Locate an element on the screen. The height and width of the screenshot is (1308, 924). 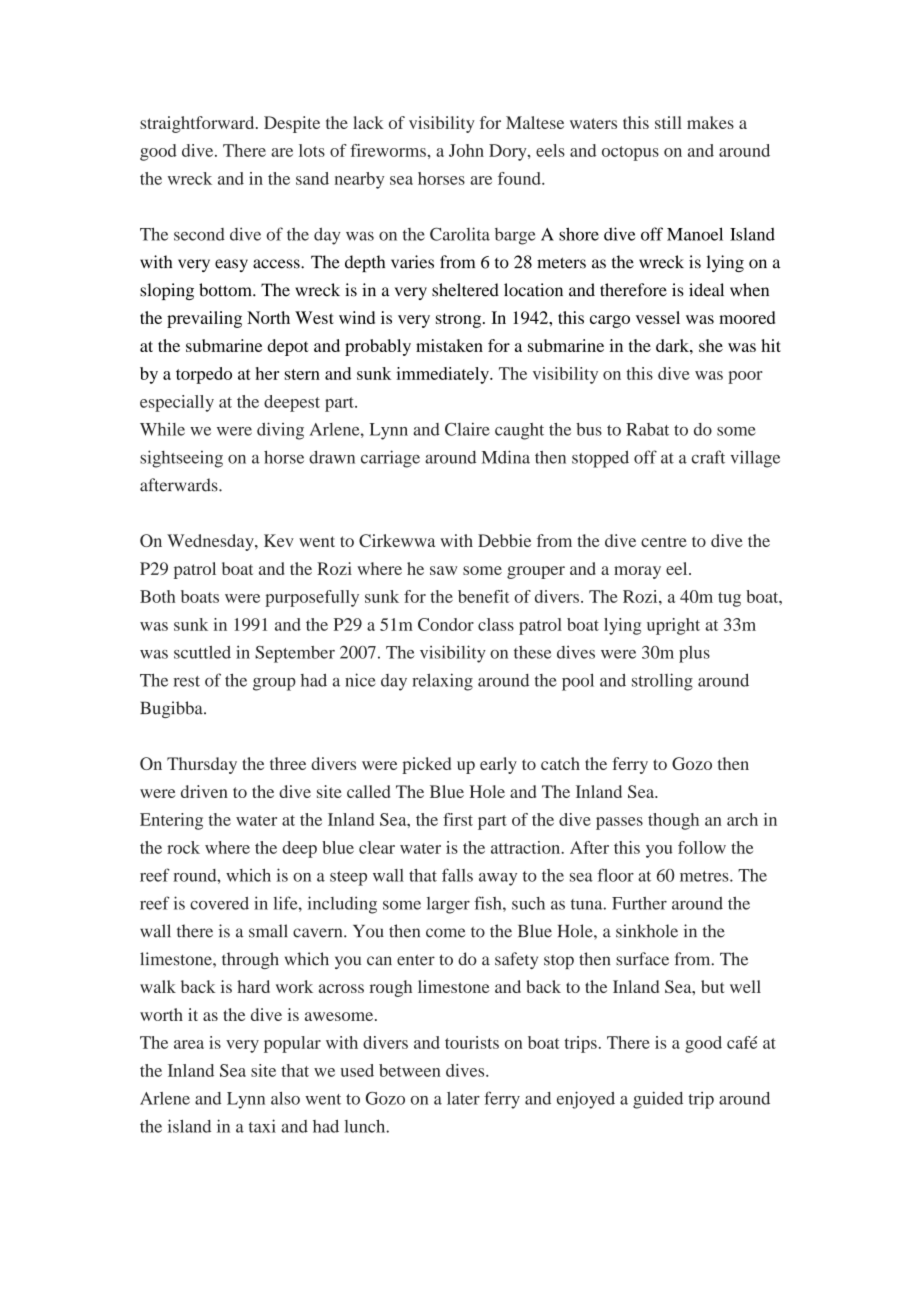
though is located at coordinates (673, 821).
